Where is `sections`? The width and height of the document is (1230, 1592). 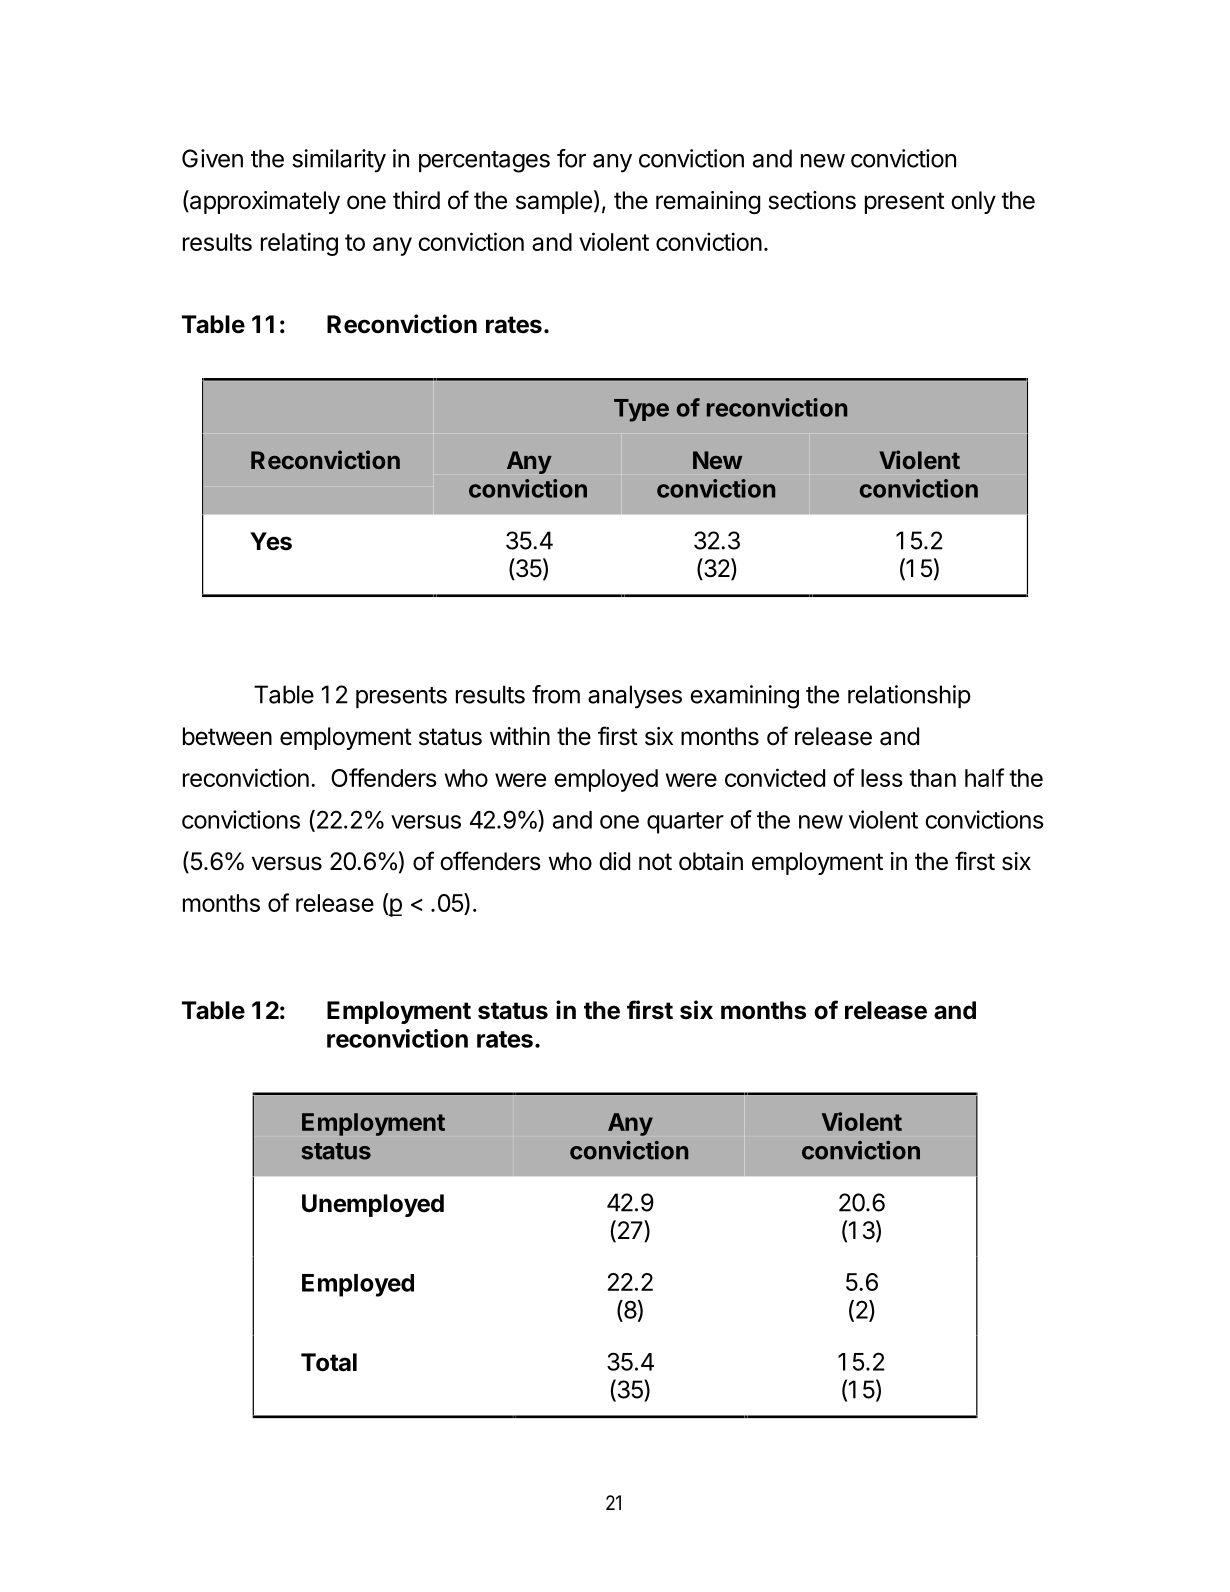
sections is located at coordinates (812, 200).
